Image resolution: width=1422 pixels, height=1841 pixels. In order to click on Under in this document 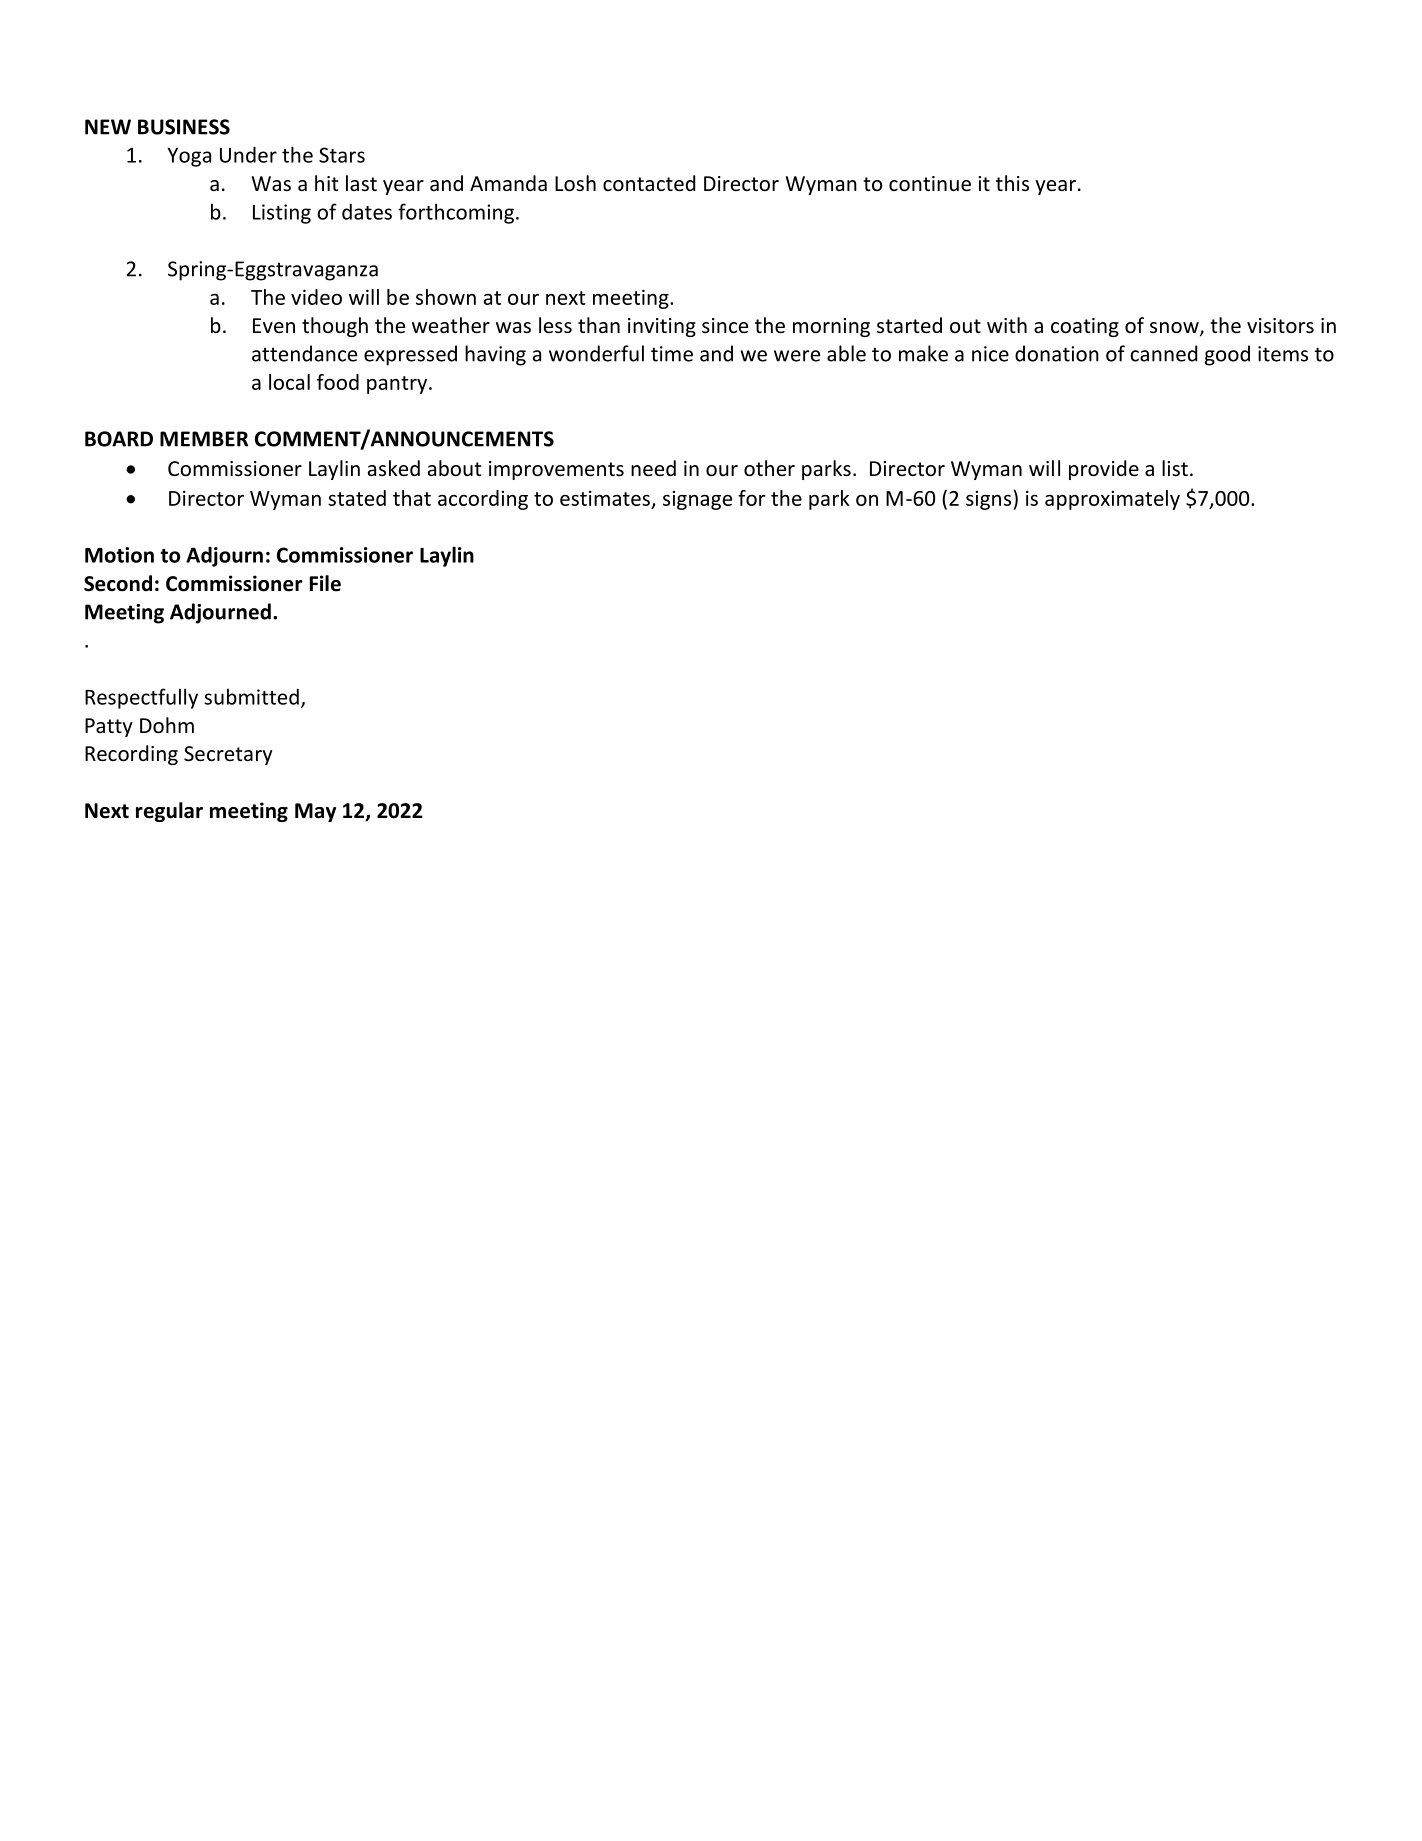, I will do `click(248, 155)`.
